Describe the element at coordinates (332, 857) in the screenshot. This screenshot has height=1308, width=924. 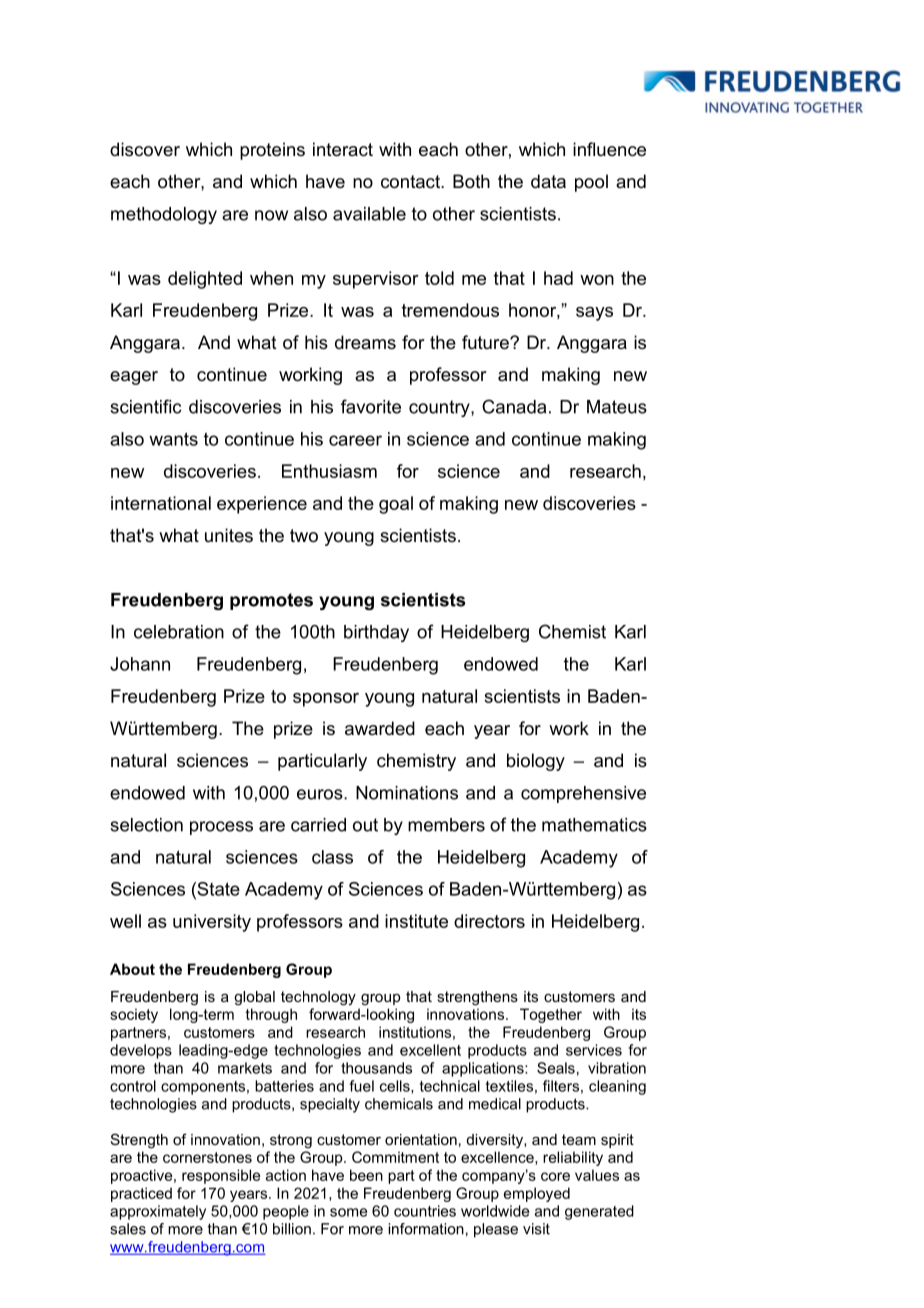
I see `class` at that location.
